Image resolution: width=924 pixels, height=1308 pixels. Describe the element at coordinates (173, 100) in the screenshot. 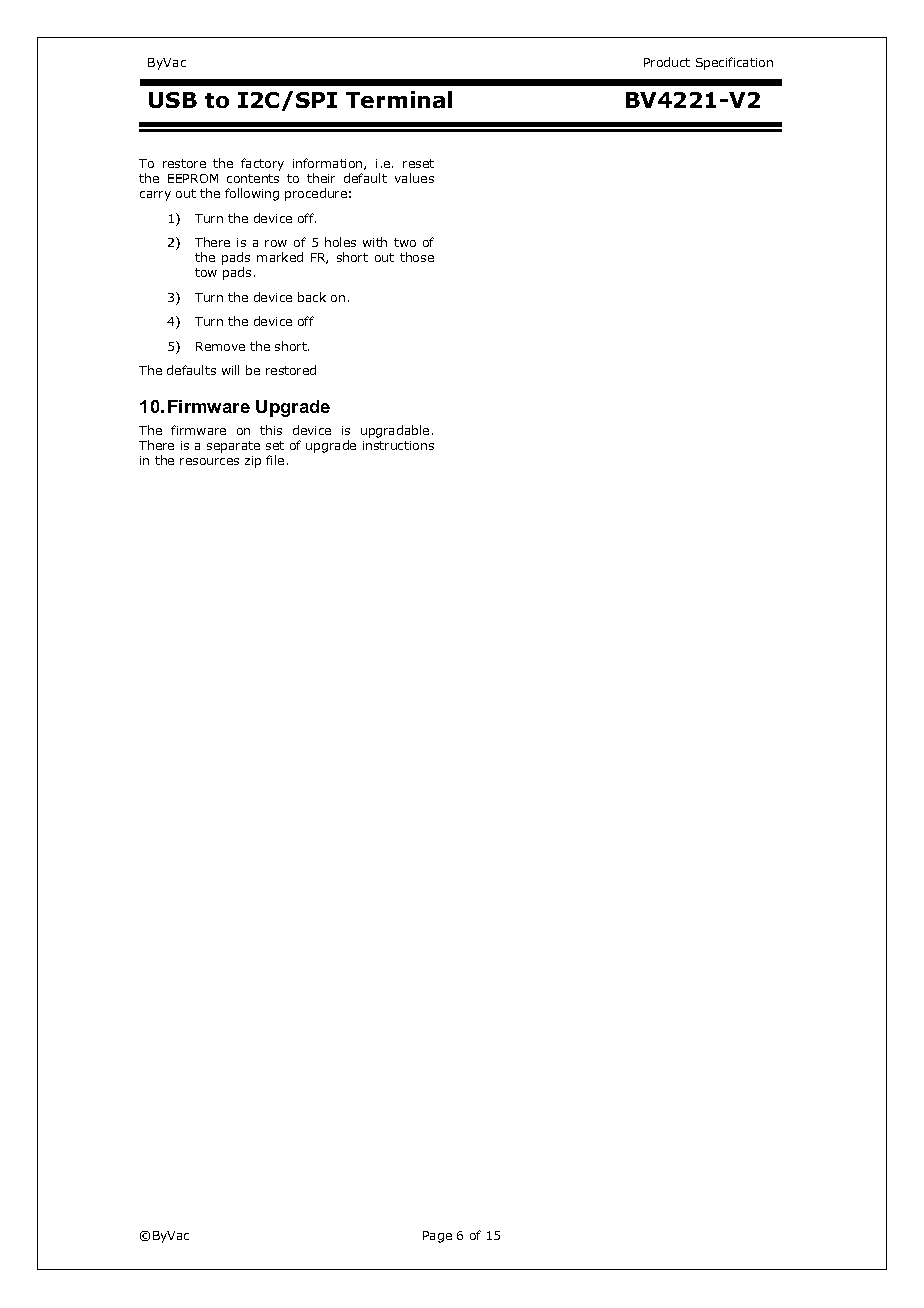

I see `USB` at that location.
